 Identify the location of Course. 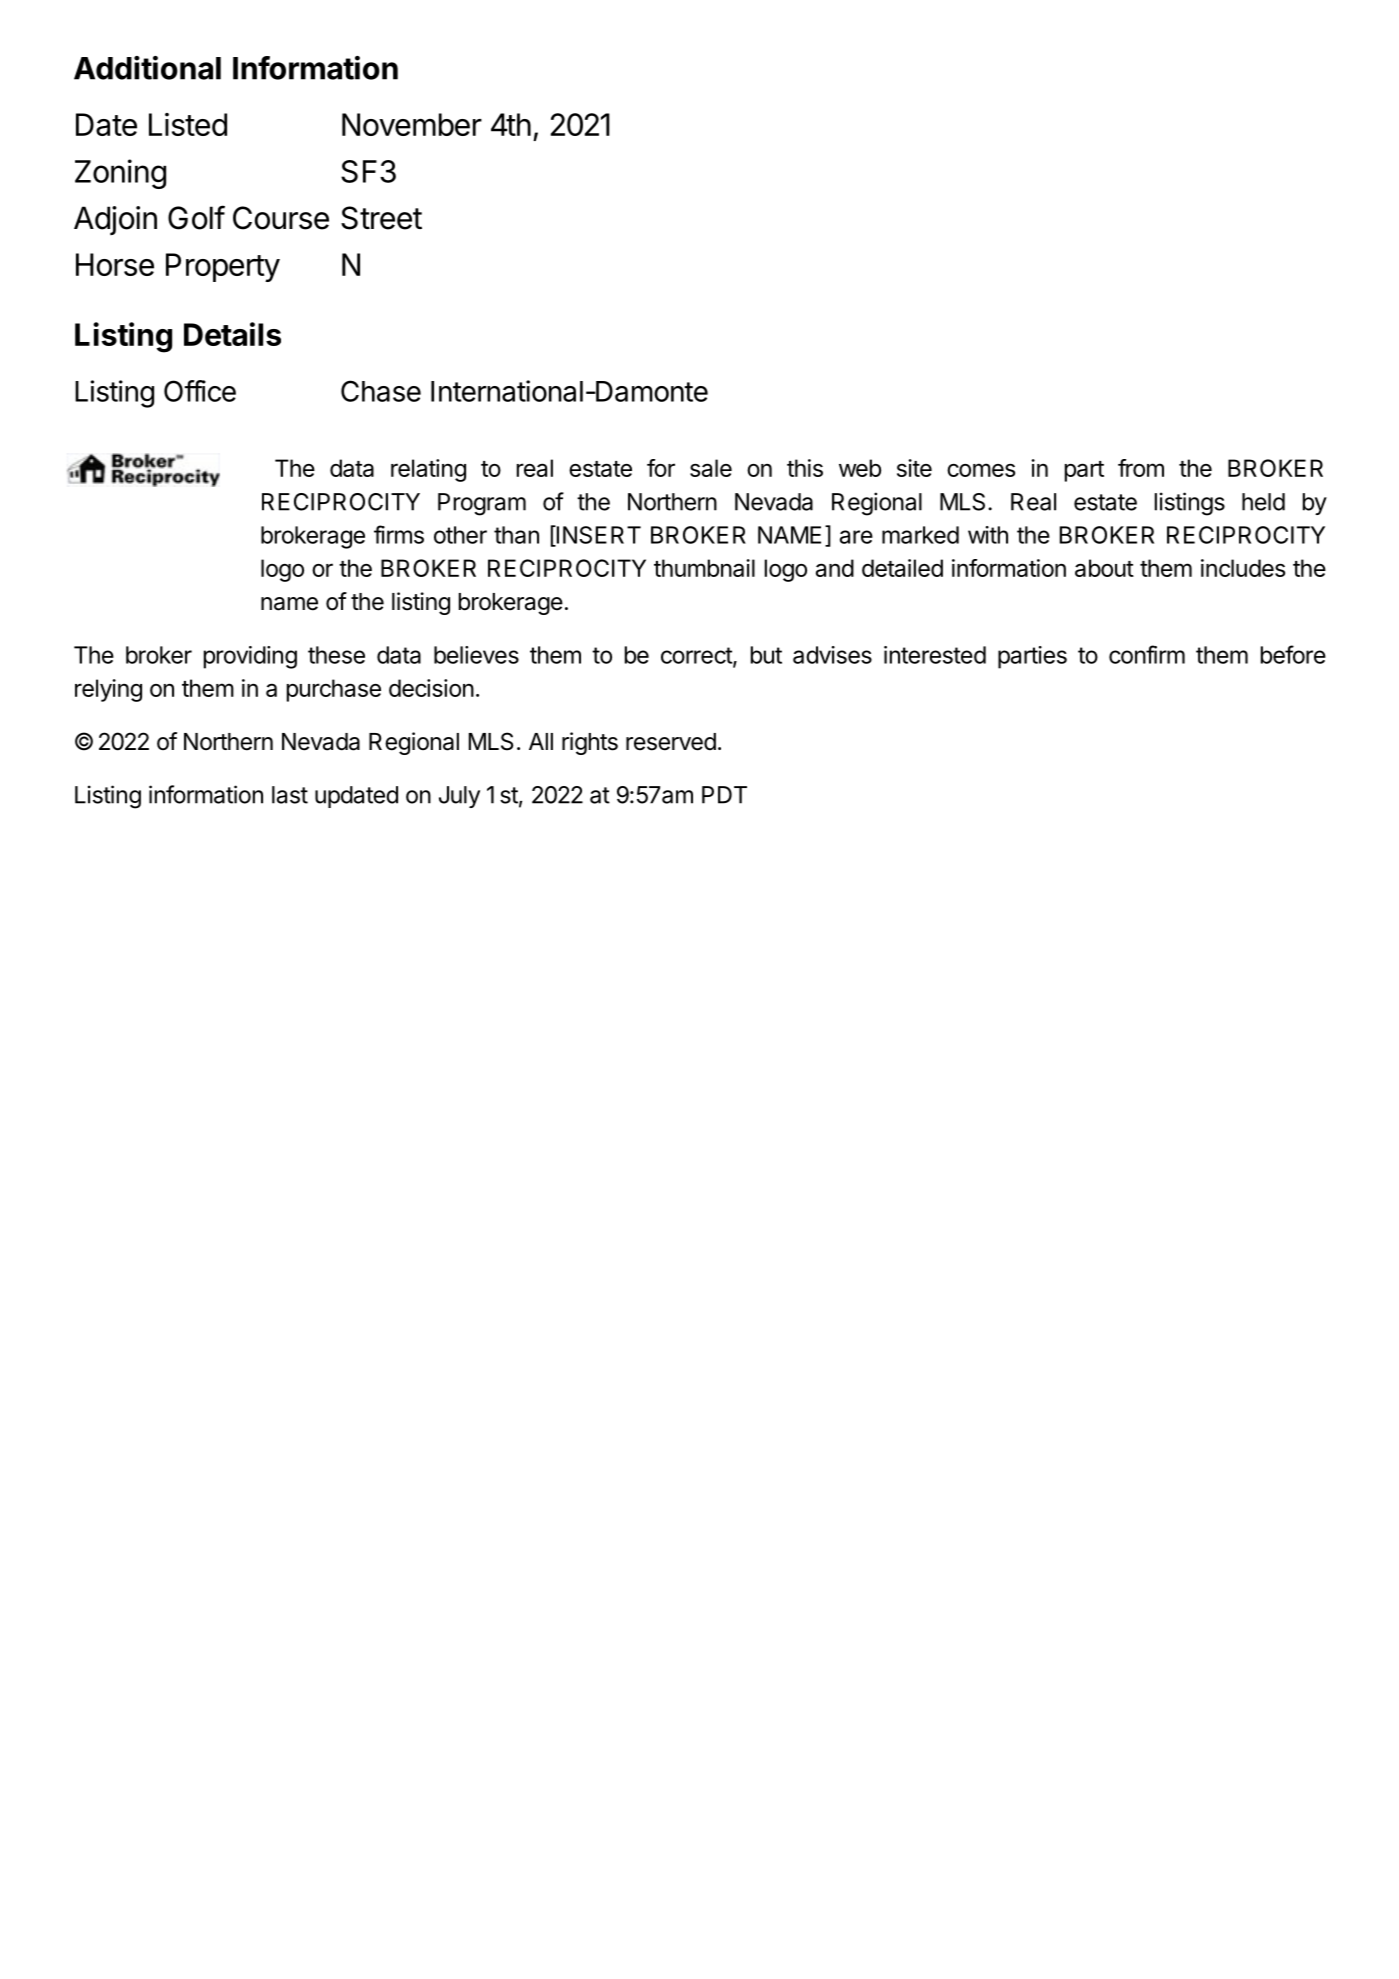
(281, 218).
